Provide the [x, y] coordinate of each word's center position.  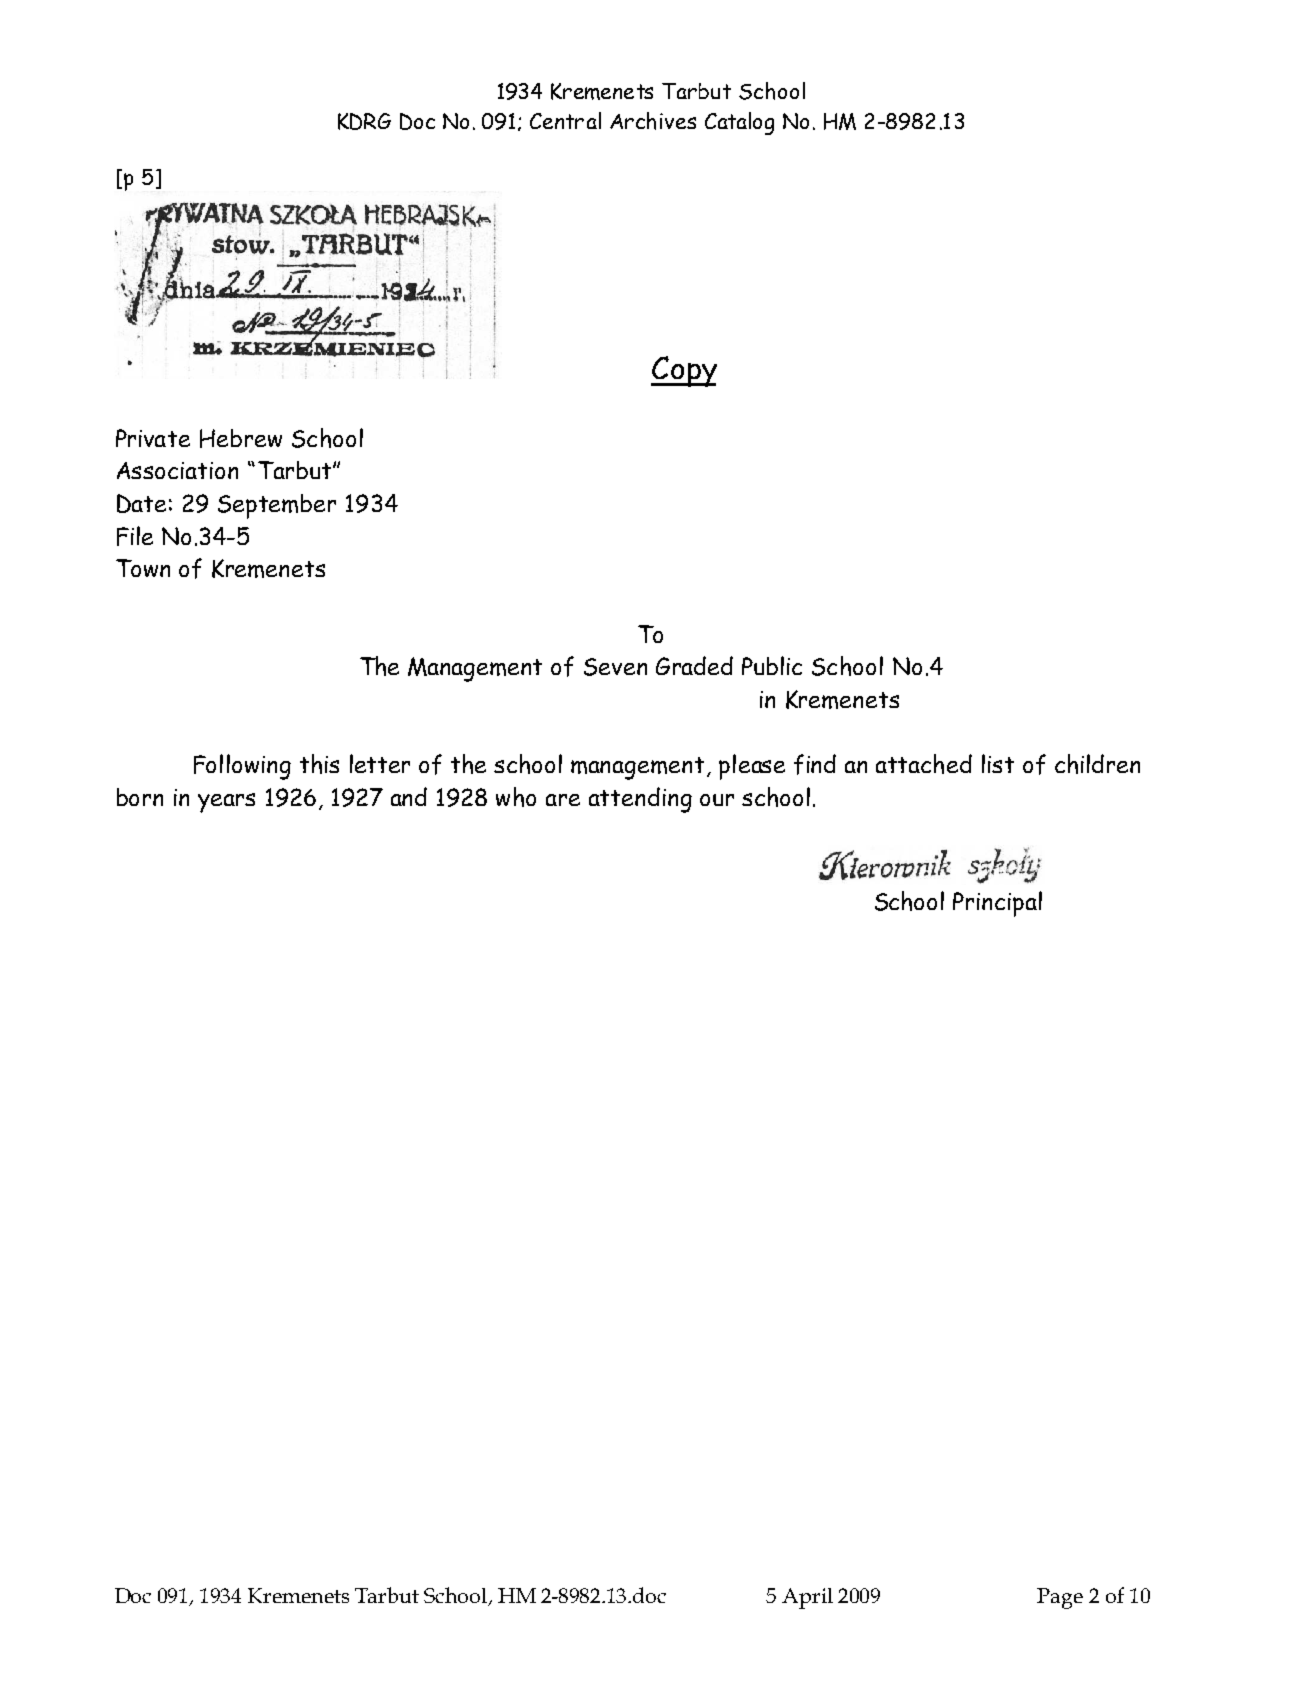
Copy [684, 371]
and [409, 796]
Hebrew [241, 438]
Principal [997, 904]
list [998, 763]
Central [565, 120]
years [226, 803]
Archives [653, 121]
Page [1060, 1598]
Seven [615, 667]
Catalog [739, 123]
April [807, 1598]
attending [640, 800]
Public [772, 665]
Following [242, 767]
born [140, 797]
